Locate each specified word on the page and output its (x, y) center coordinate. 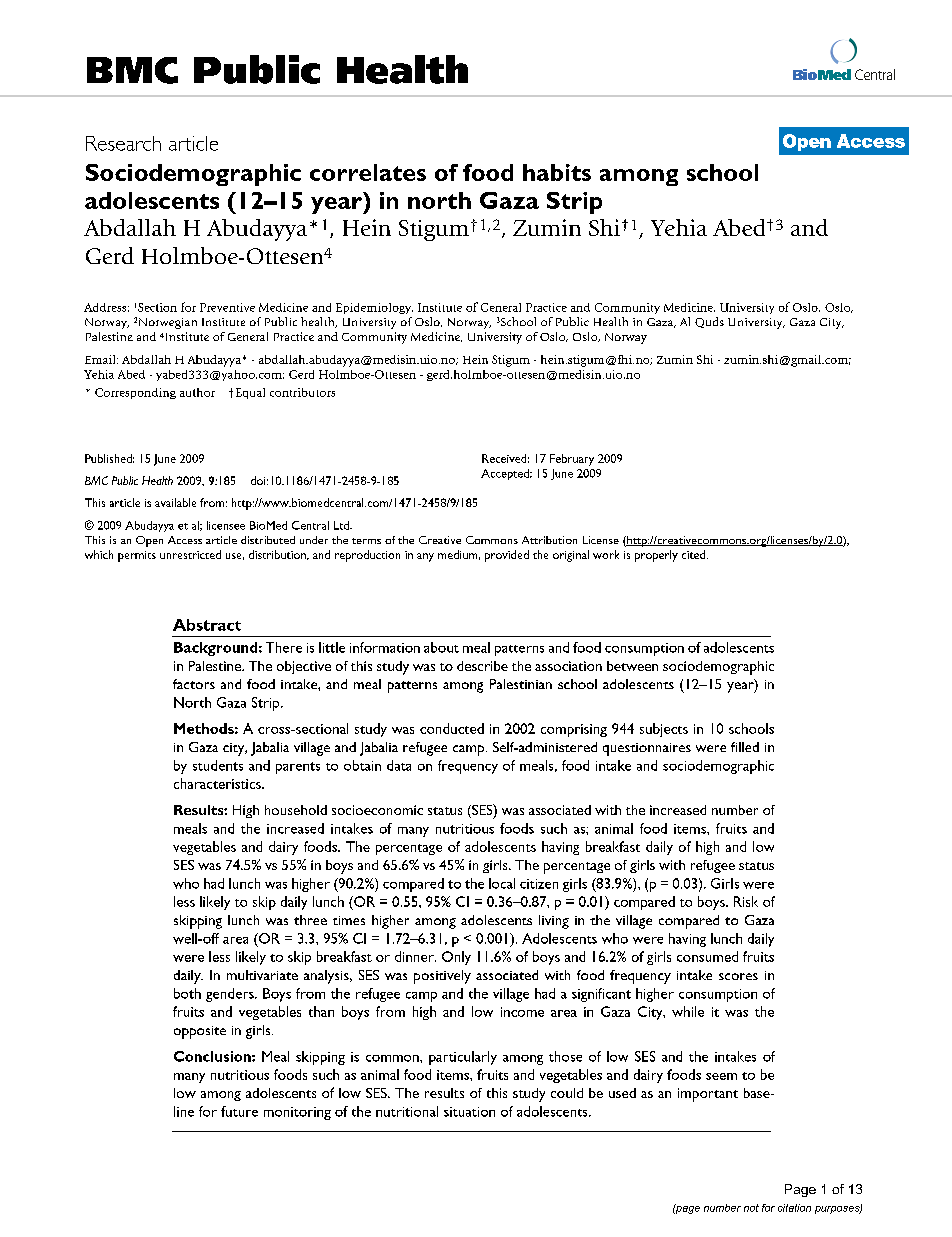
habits (557, 172)
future (239, 1111)
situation (469, 1112)
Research (123, 143)
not (751, 1208)
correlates (368, 172)
